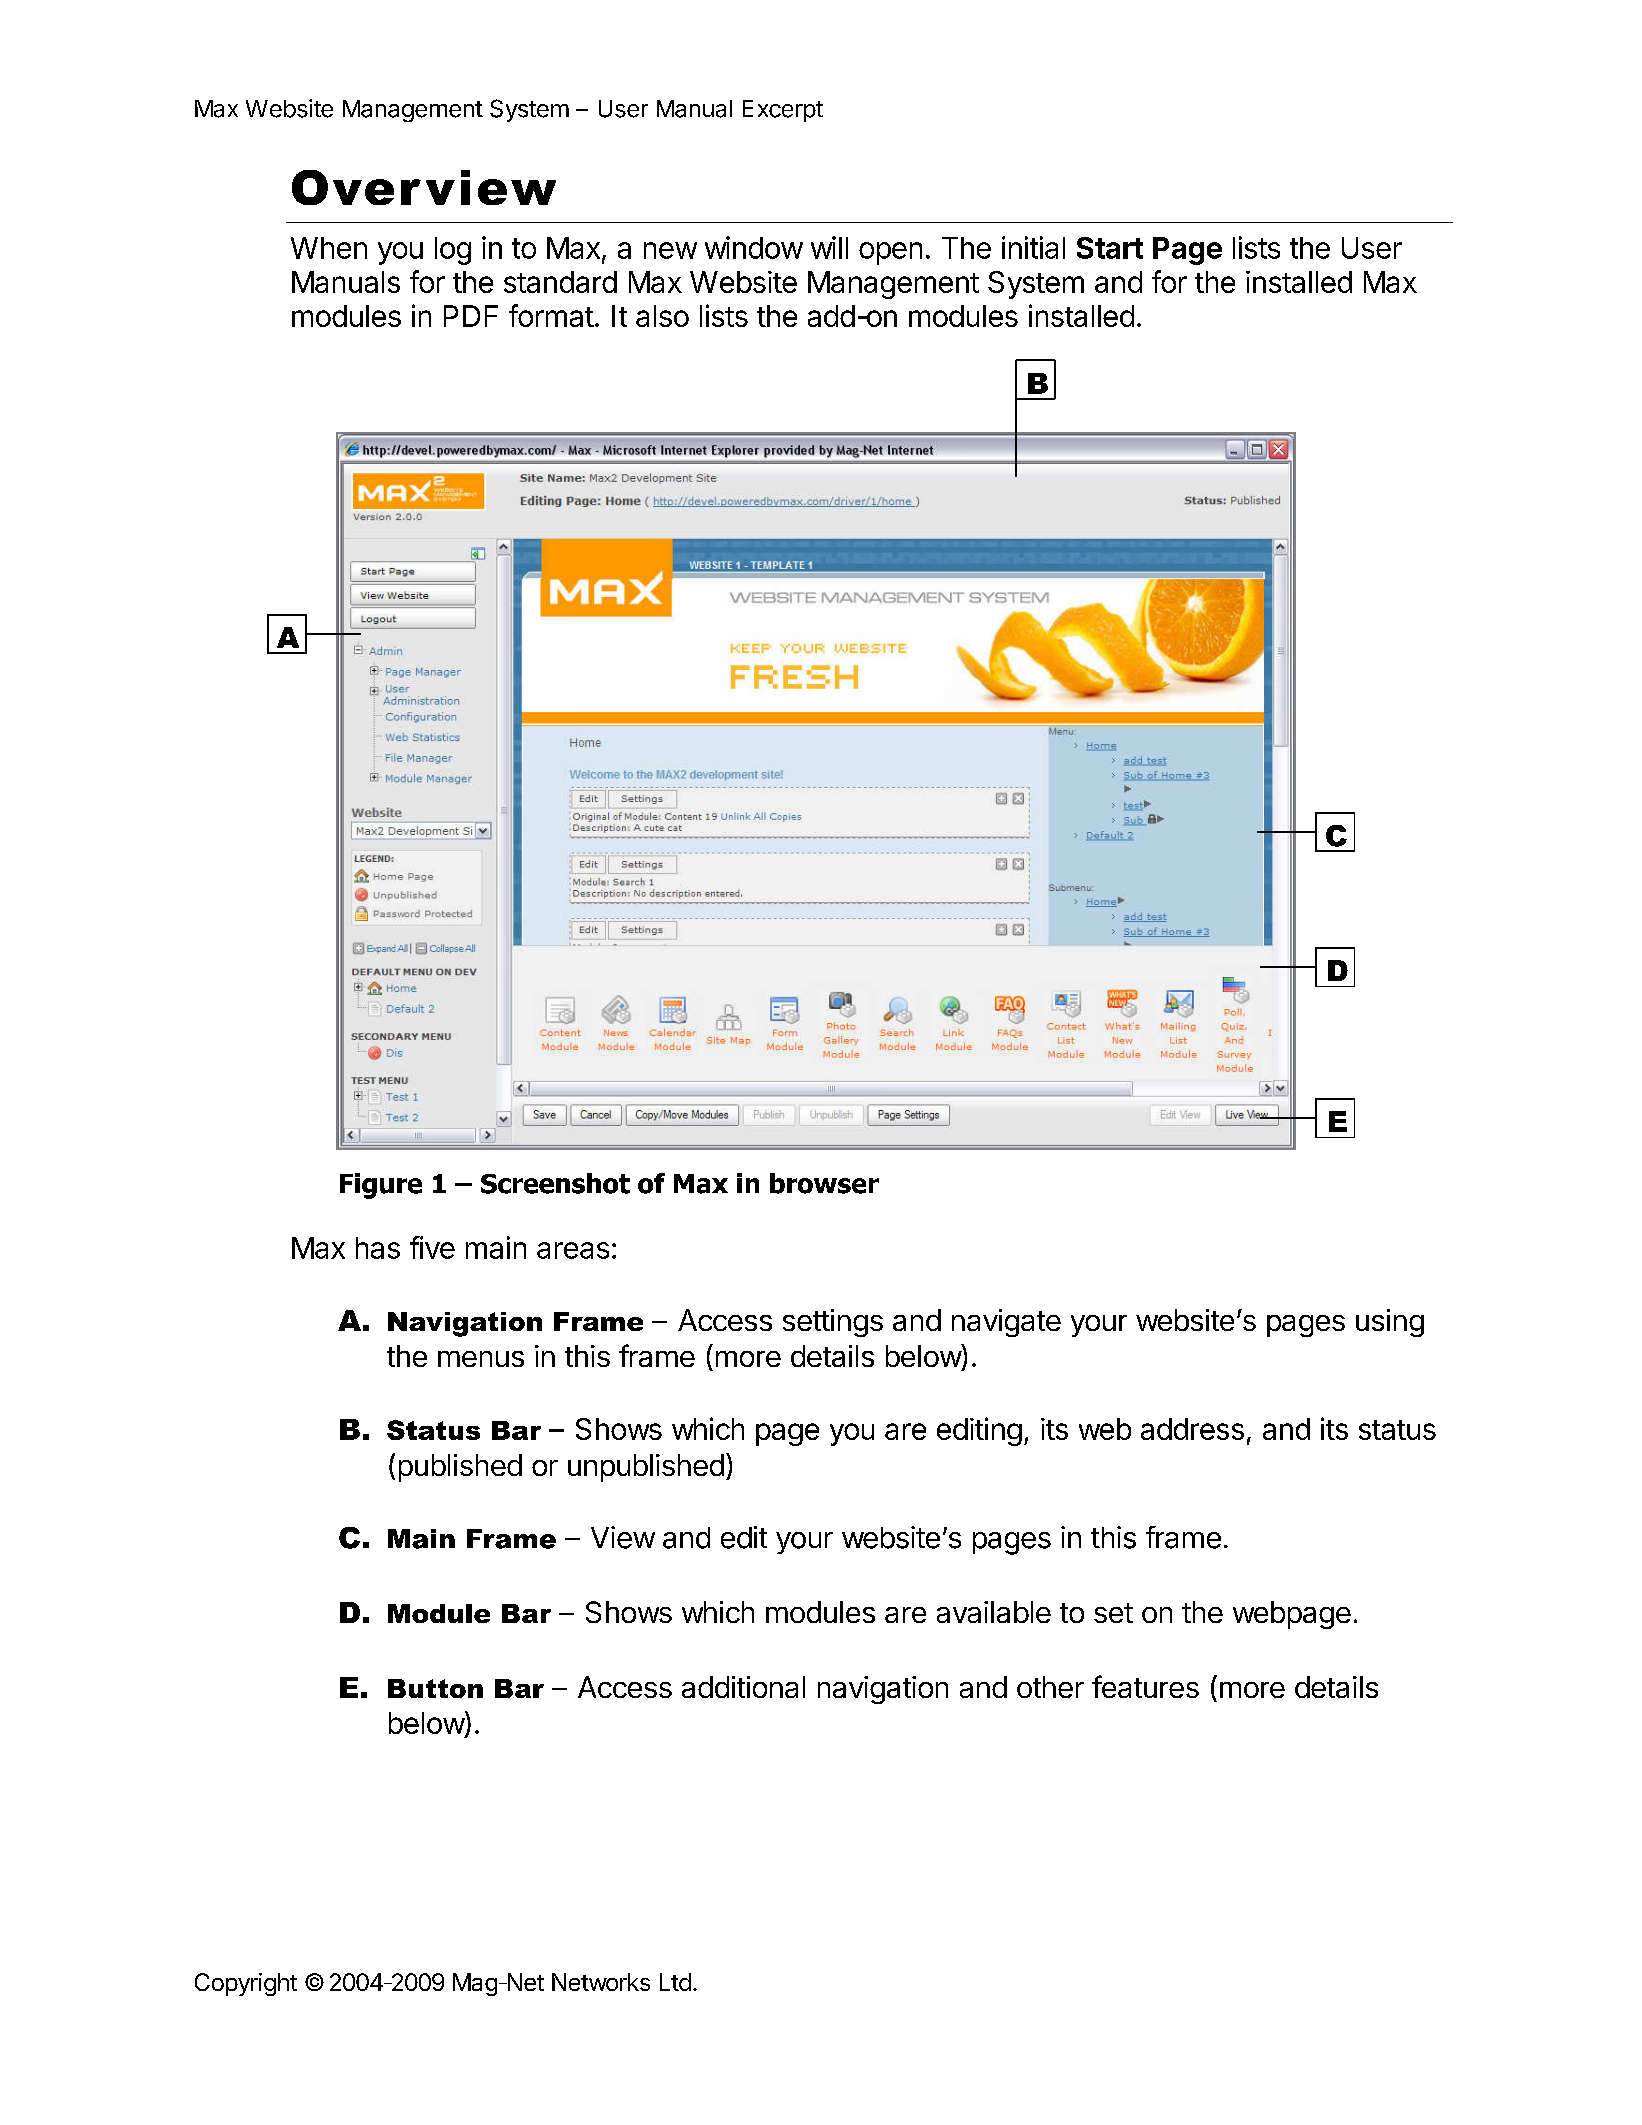 The width and height of the image is (1642, 2125). Describe the element at coordinates (471, 316) in the image. I see `PDF` at that location.
